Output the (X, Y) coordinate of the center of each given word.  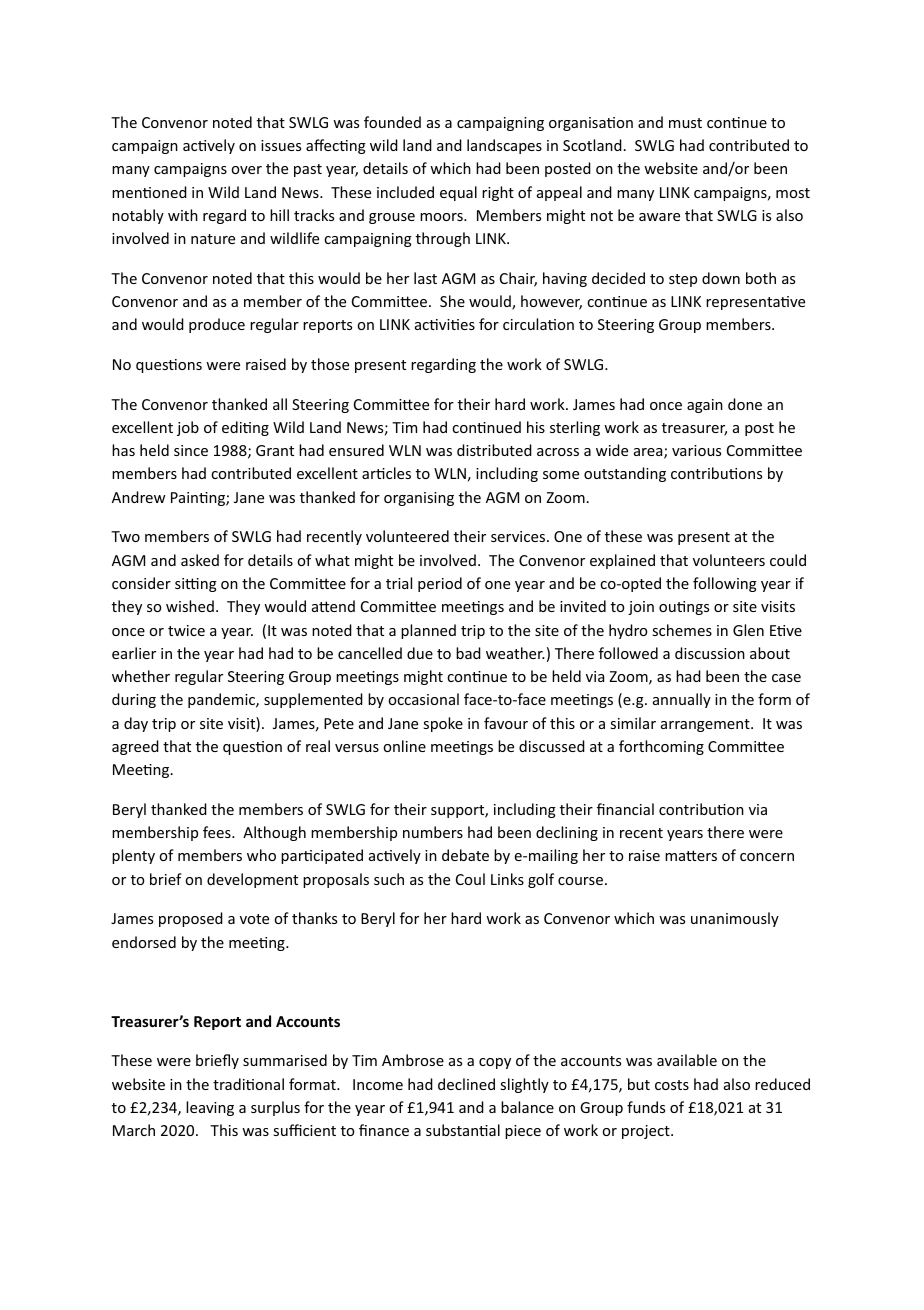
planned (428, 631)
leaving (210, 1108)
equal (458, 193)
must (685, 123)
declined (466, 1084)
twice (186, 630)
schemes (682, 630)
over (246, 170)
